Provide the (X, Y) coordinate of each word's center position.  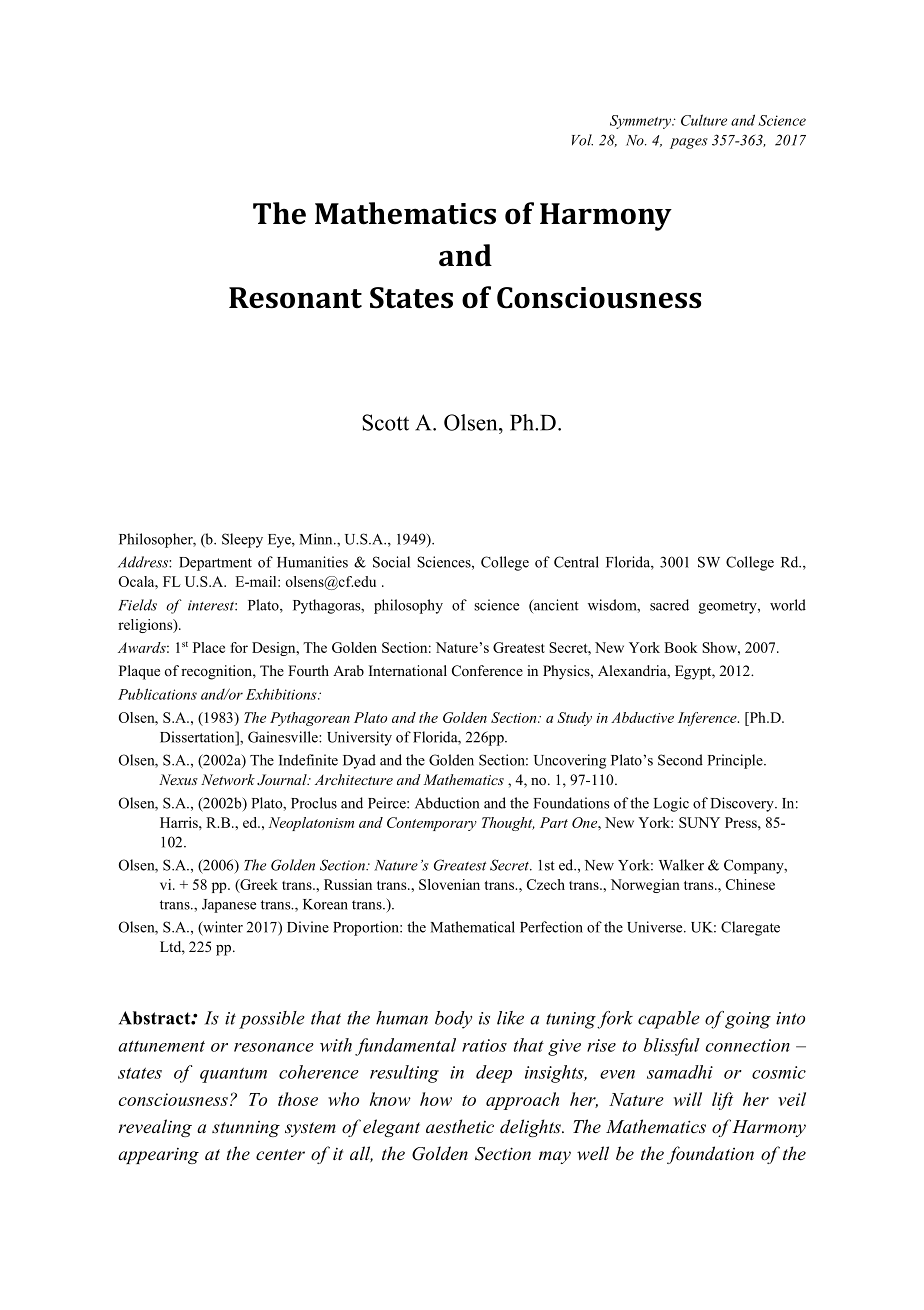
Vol (582, 140)
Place (209, 647)
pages (689, 143)
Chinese (750, 884)
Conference (487, 671)
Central (576, 562)
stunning (246, 1129)
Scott (385, 422)
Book (681, 647)
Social (391, 562)
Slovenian (449, 884)
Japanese (229, 906)
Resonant (295, 298)
